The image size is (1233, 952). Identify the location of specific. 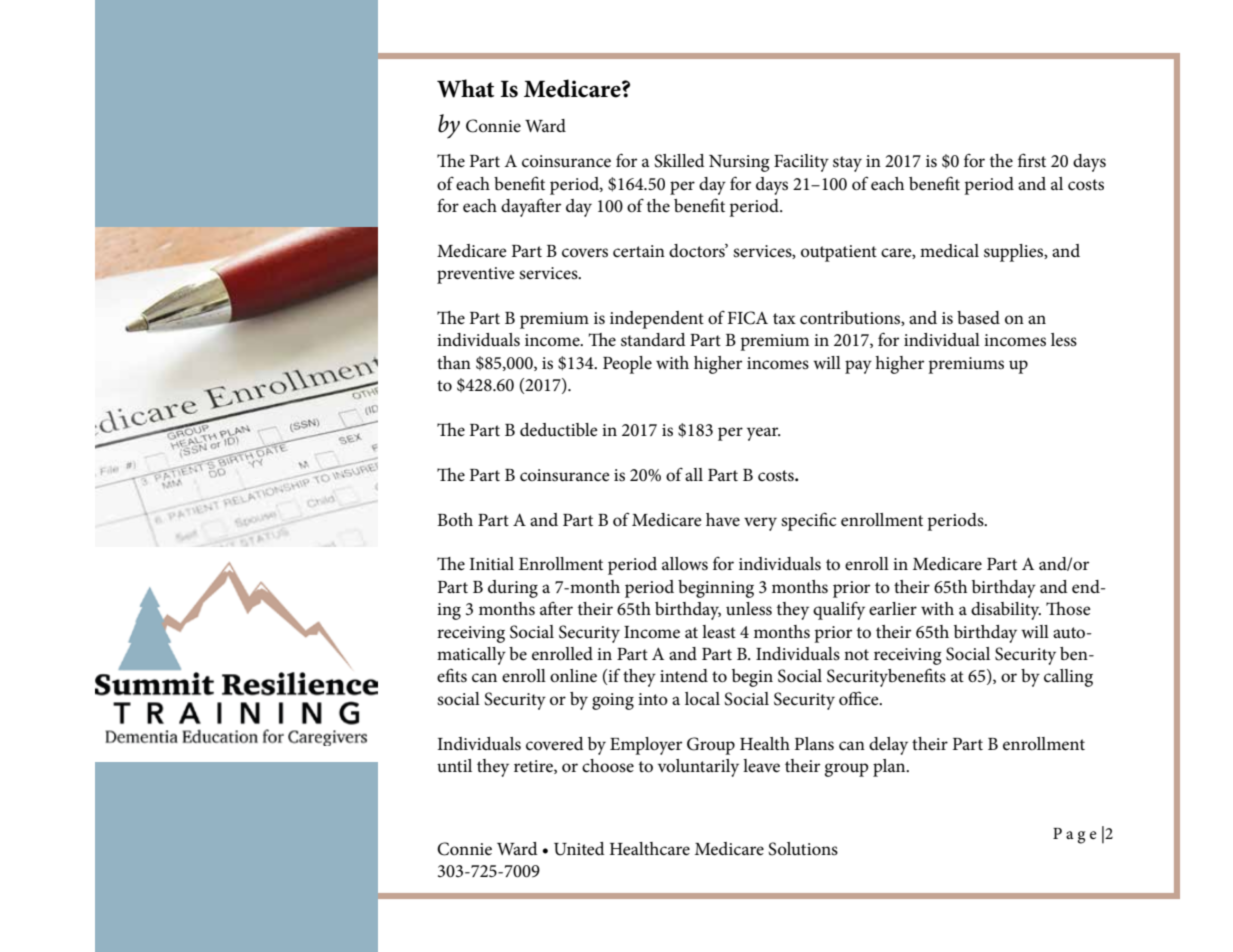
(808, 521).
